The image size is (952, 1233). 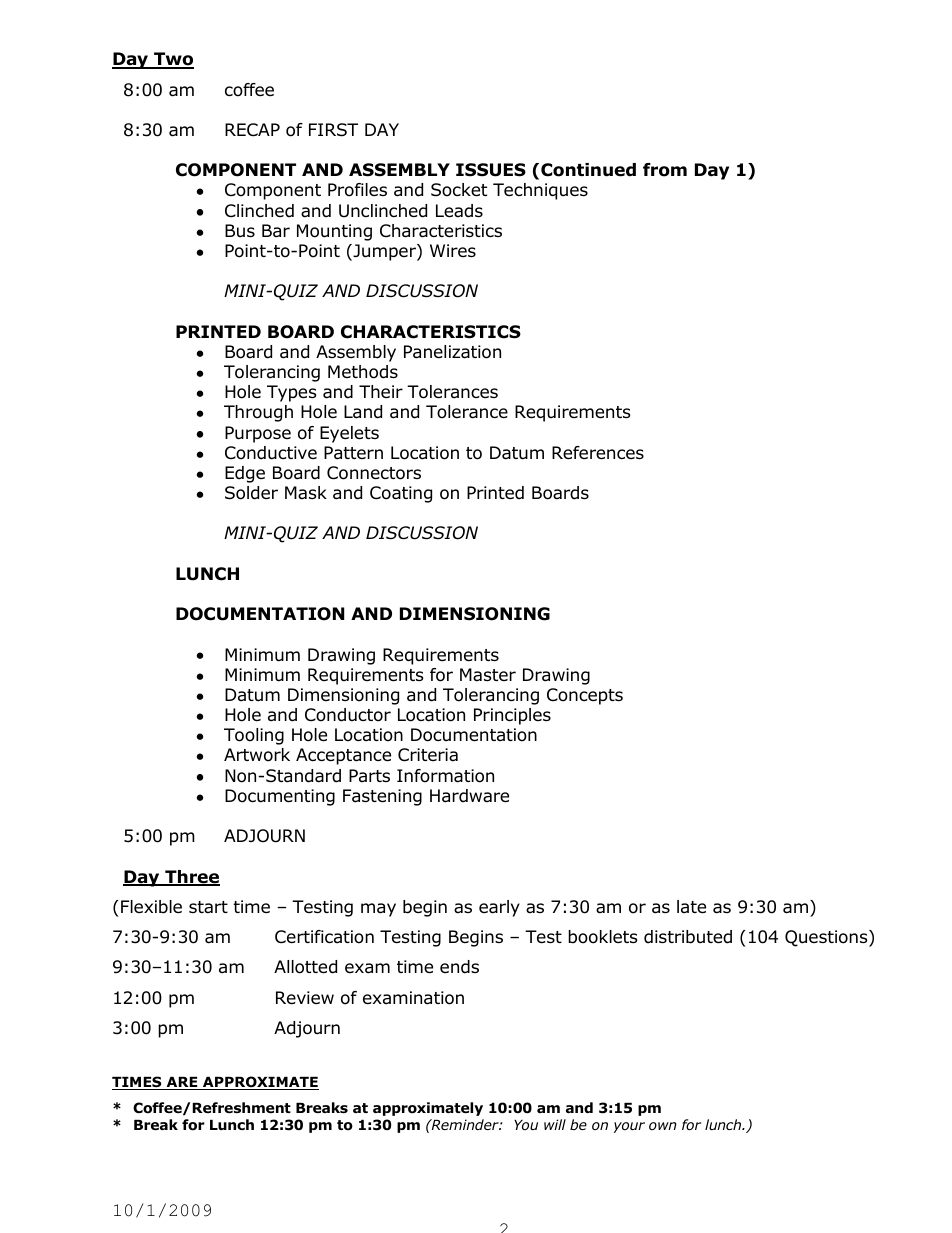 What do you see at coordinates (245, 474) in the image?
I see `Edge` at bounding box center [245, 474].
